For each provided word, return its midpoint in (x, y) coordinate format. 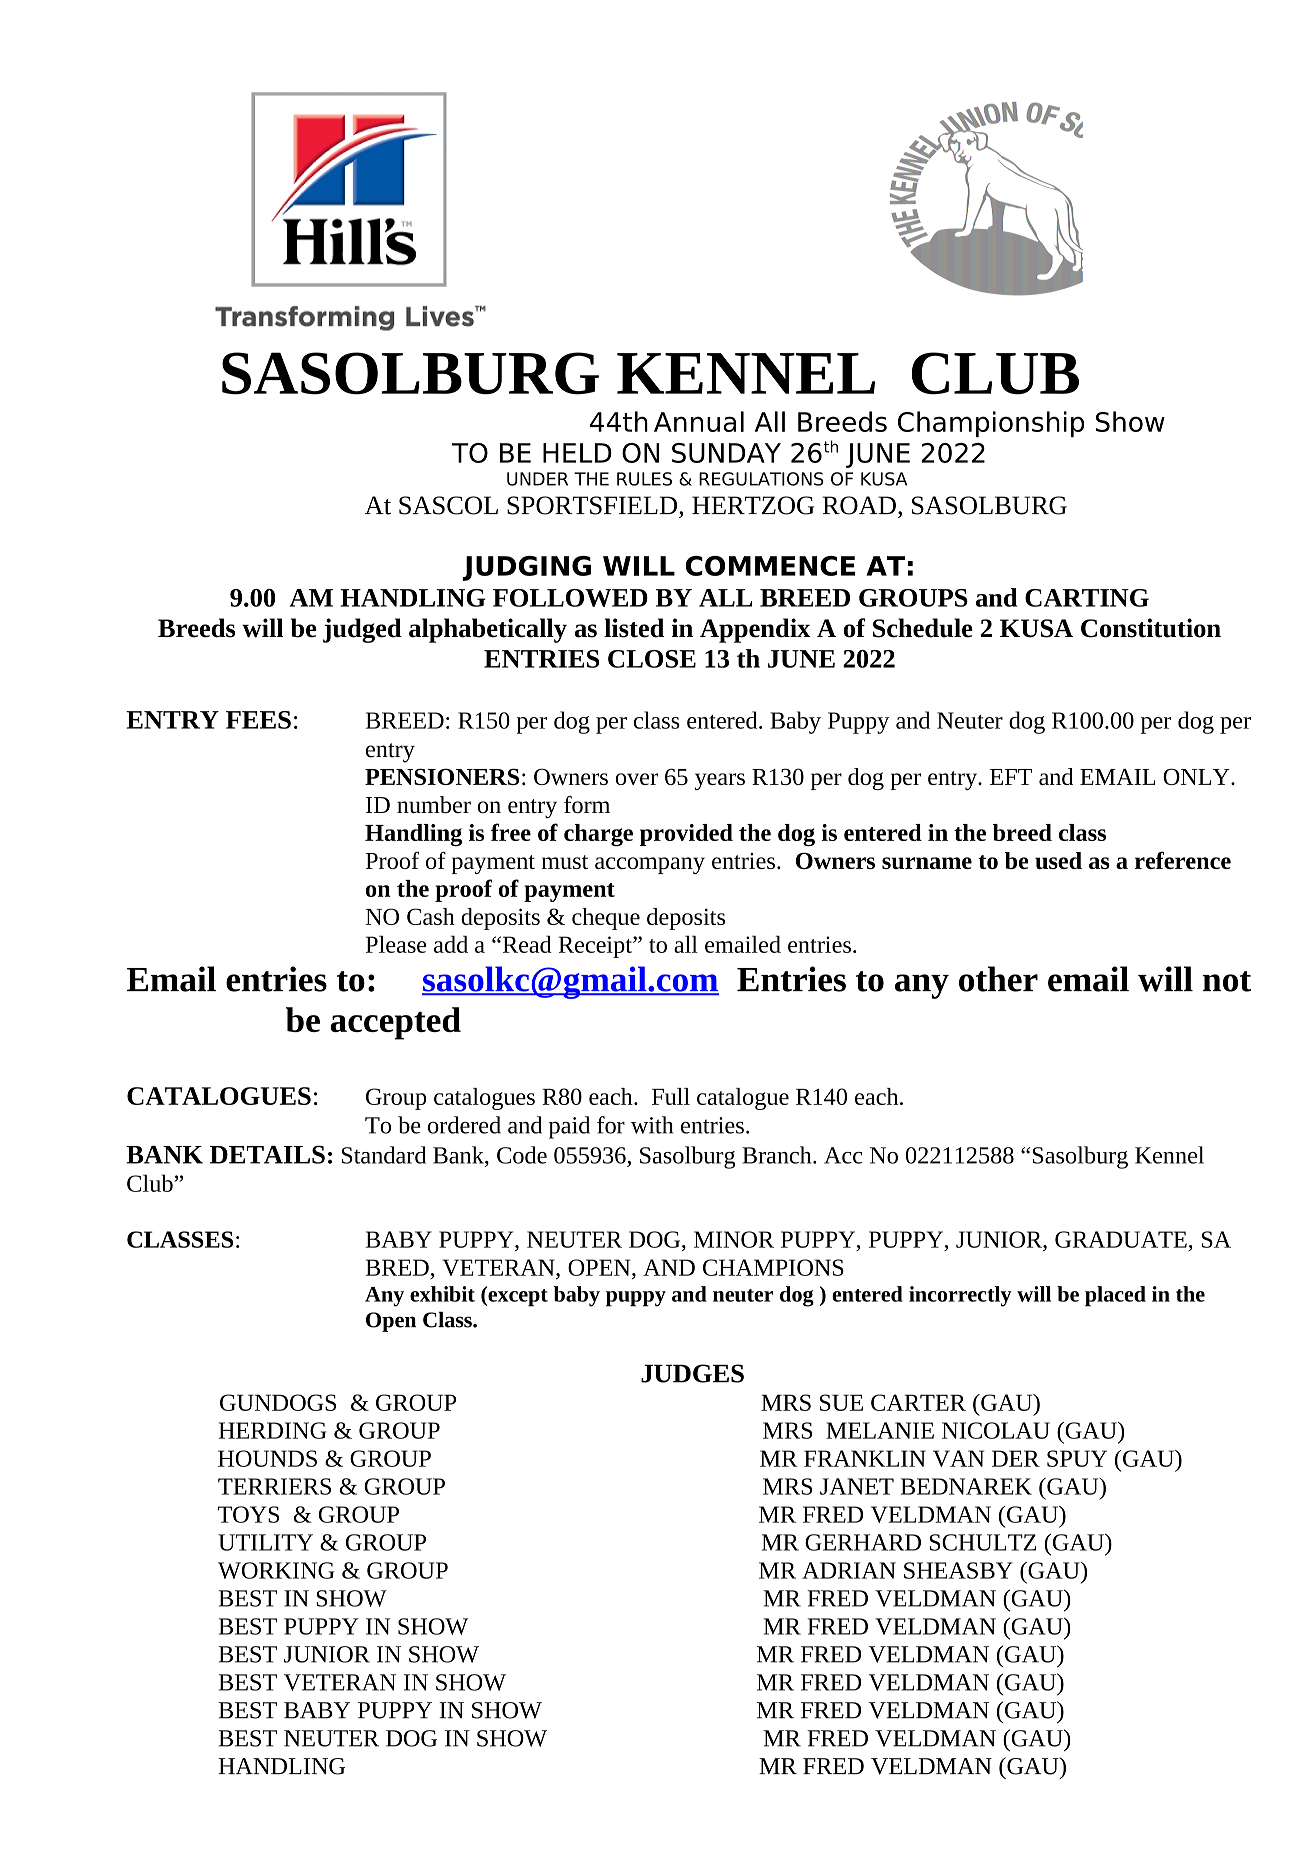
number (434, 805)
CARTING (1087, 598)
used (1058, 860)
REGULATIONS (761, 479)
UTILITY (265, 1542)
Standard (384, 1155)
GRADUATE (1121, 1239)
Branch (778, 1155)
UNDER (537, 479)
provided (686, 835)
